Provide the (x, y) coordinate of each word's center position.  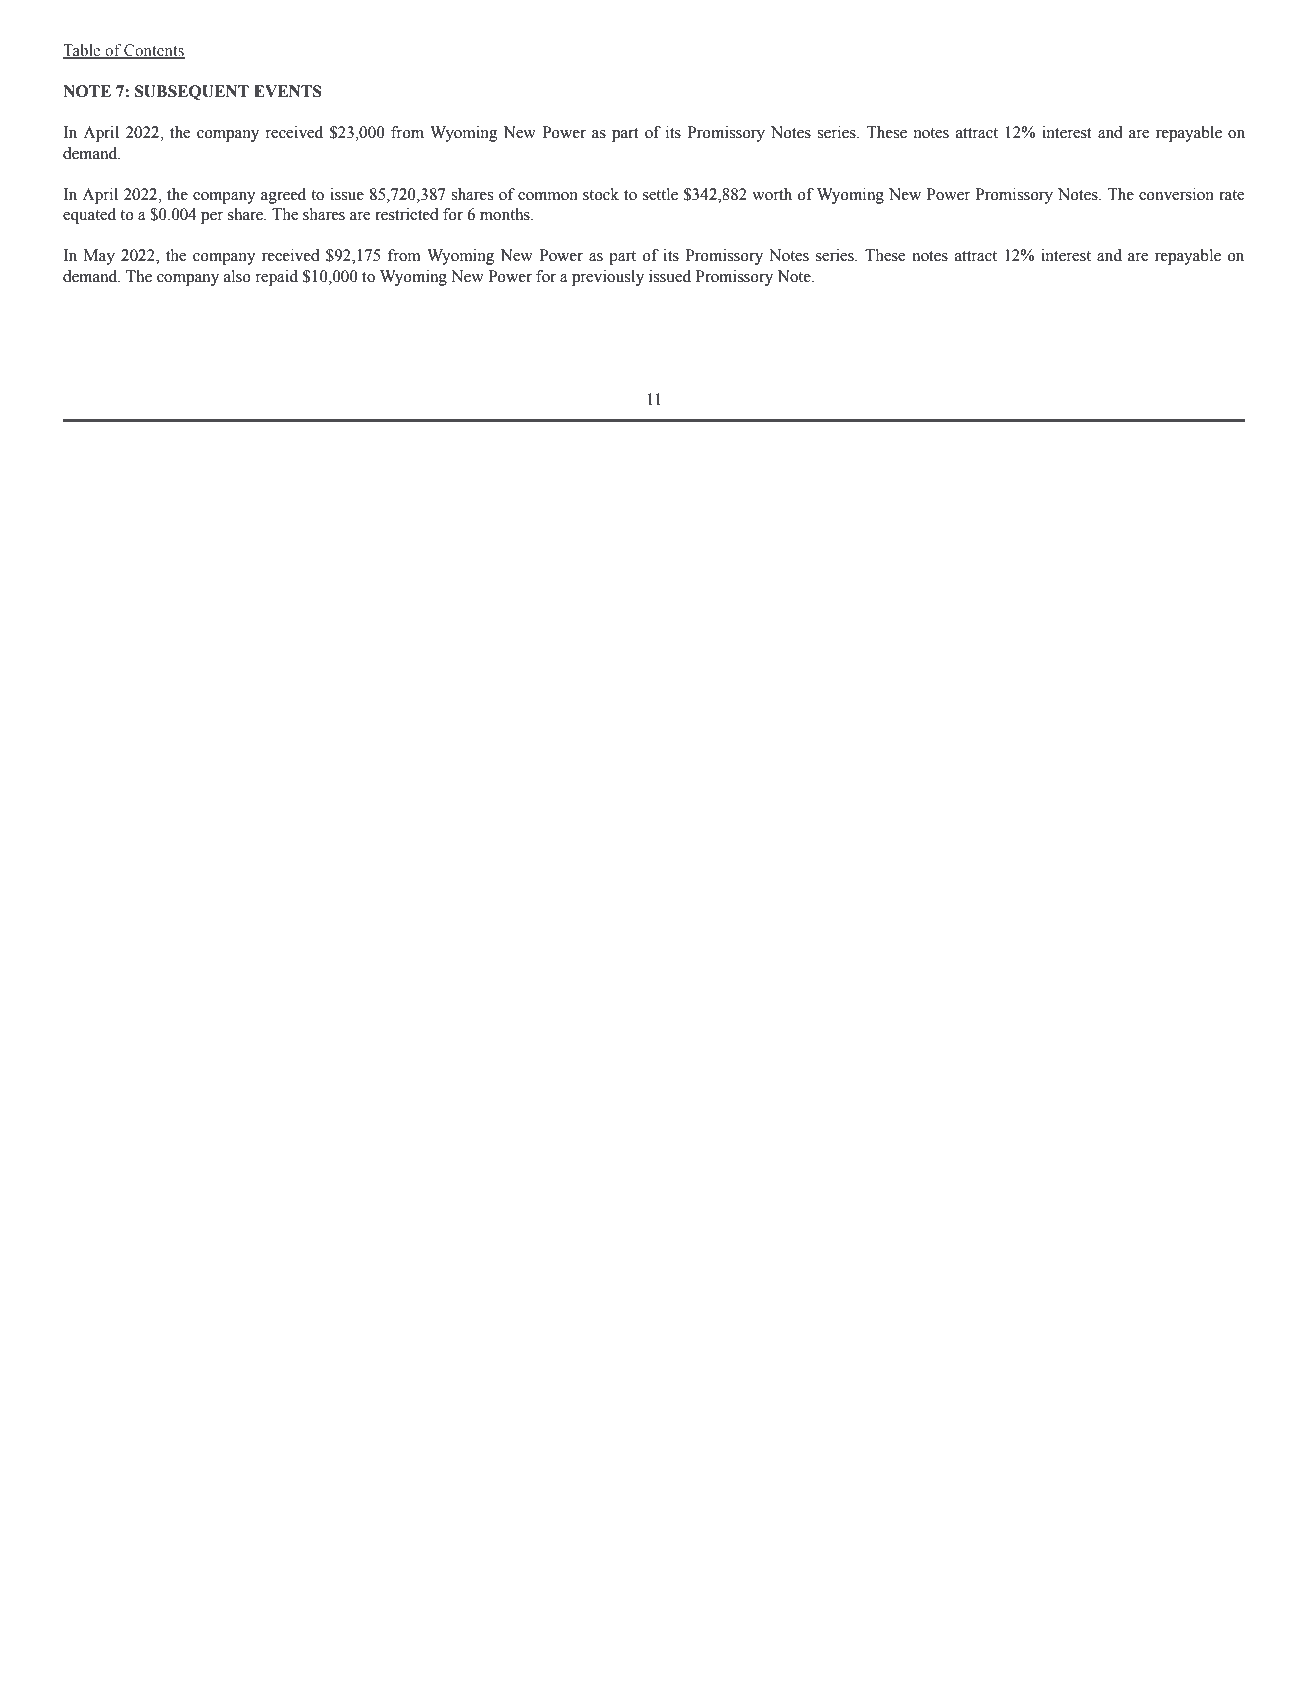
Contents (153, 51)
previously (608, 278)
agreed (283, 196)
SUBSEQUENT (192, 92)
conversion (1176, 194)
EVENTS (288, 91)
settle (660, 194)
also (237, 276)
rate (1231, 195)
